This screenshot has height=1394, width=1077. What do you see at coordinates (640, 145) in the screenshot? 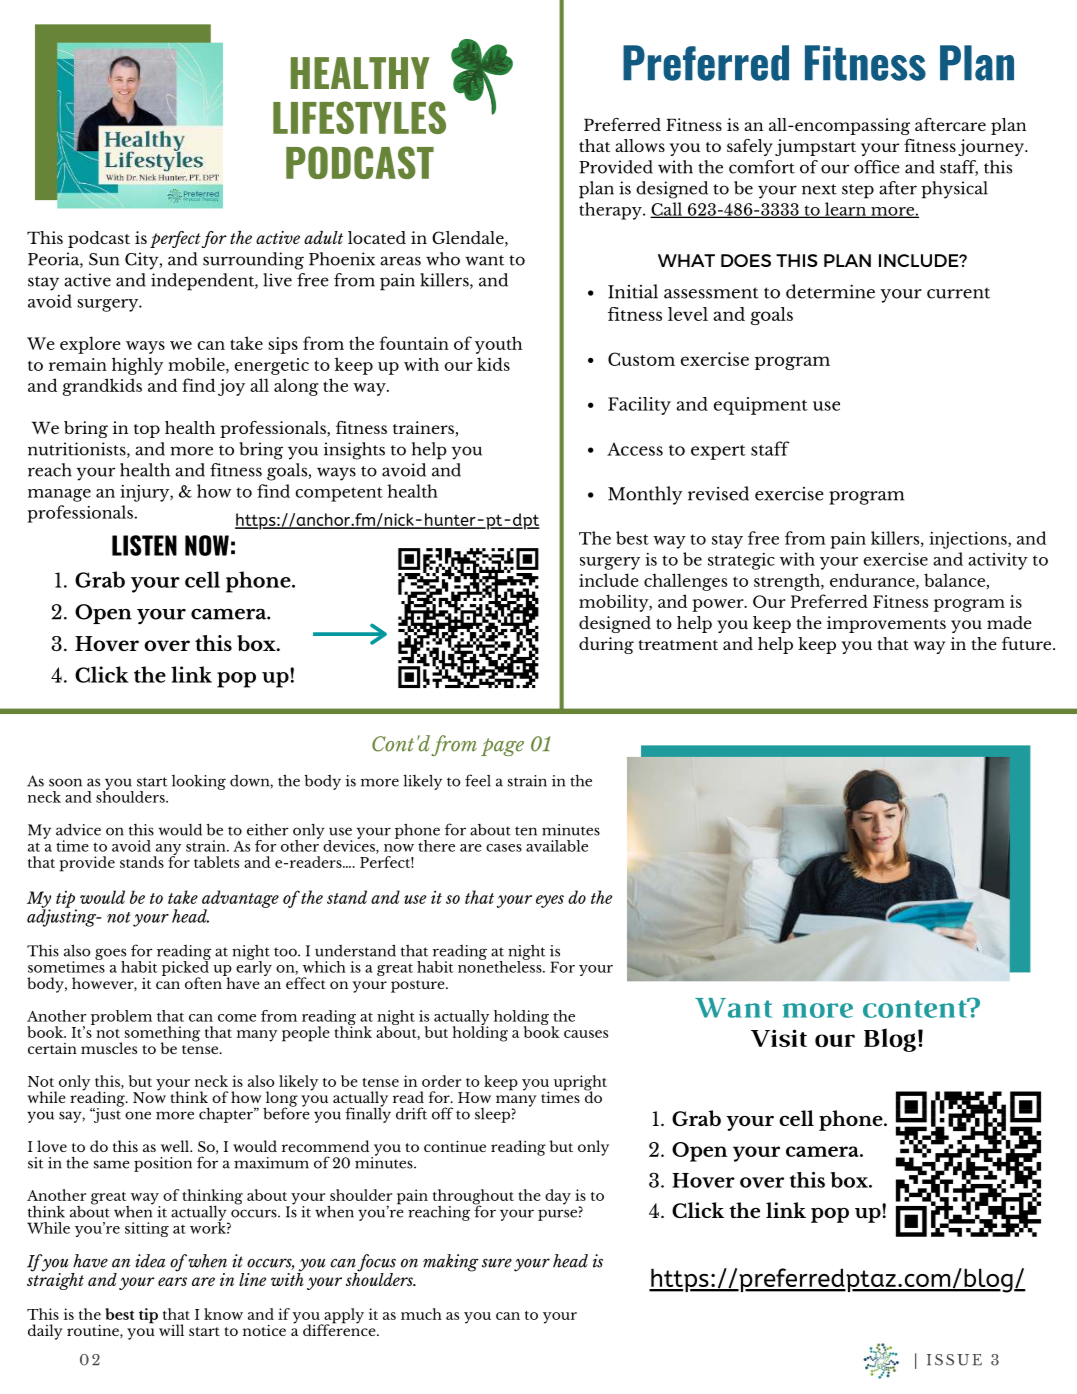
I see `allows` at bounding box center [640, 145].
